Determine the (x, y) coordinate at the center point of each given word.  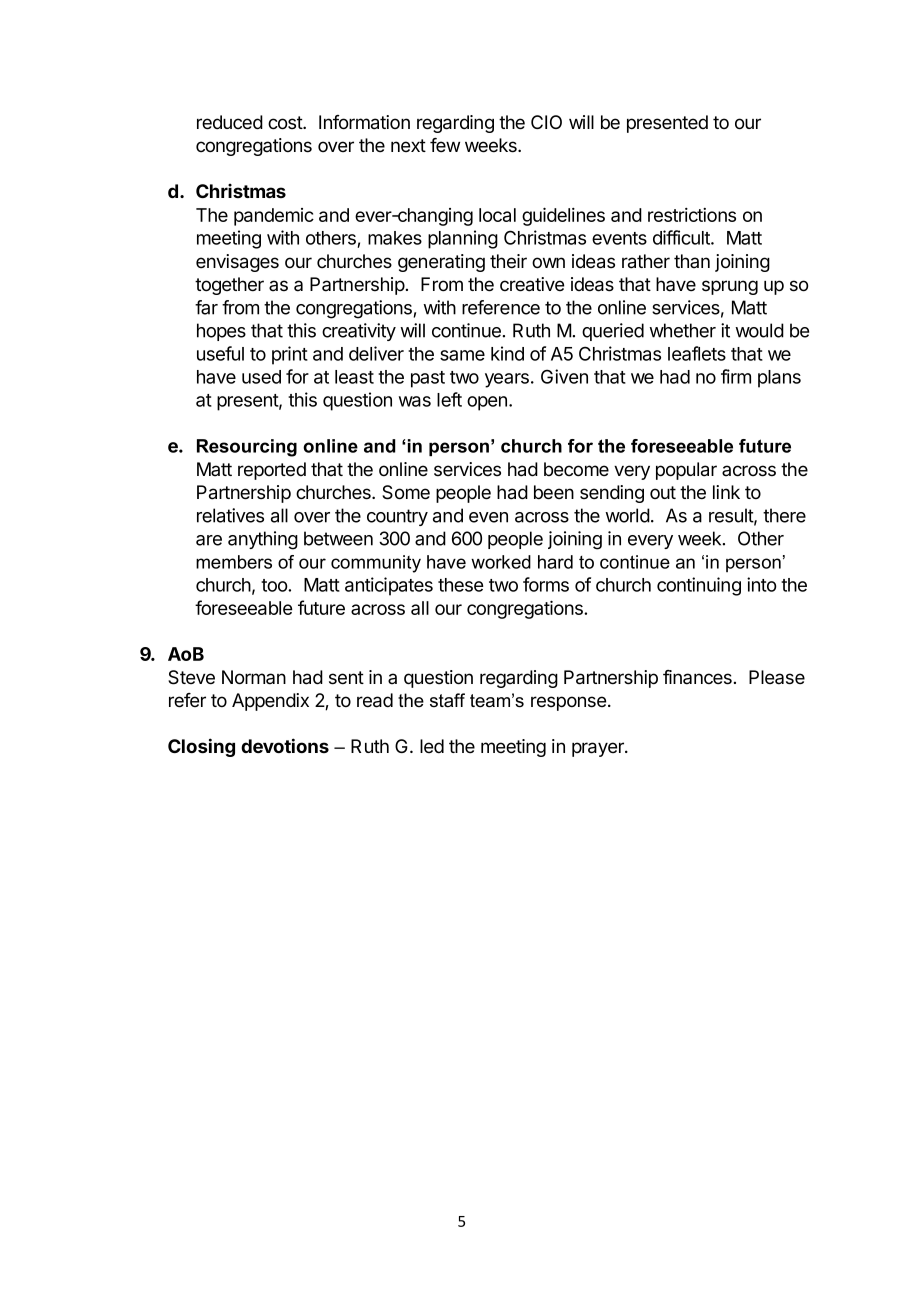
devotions (285, 745)
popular (686, 471)
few (445, 145)
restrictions (692, 215)
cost (286, 123)
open (487, 403)
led (432, 746)
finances (697, 677)
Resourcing (247, 448)
